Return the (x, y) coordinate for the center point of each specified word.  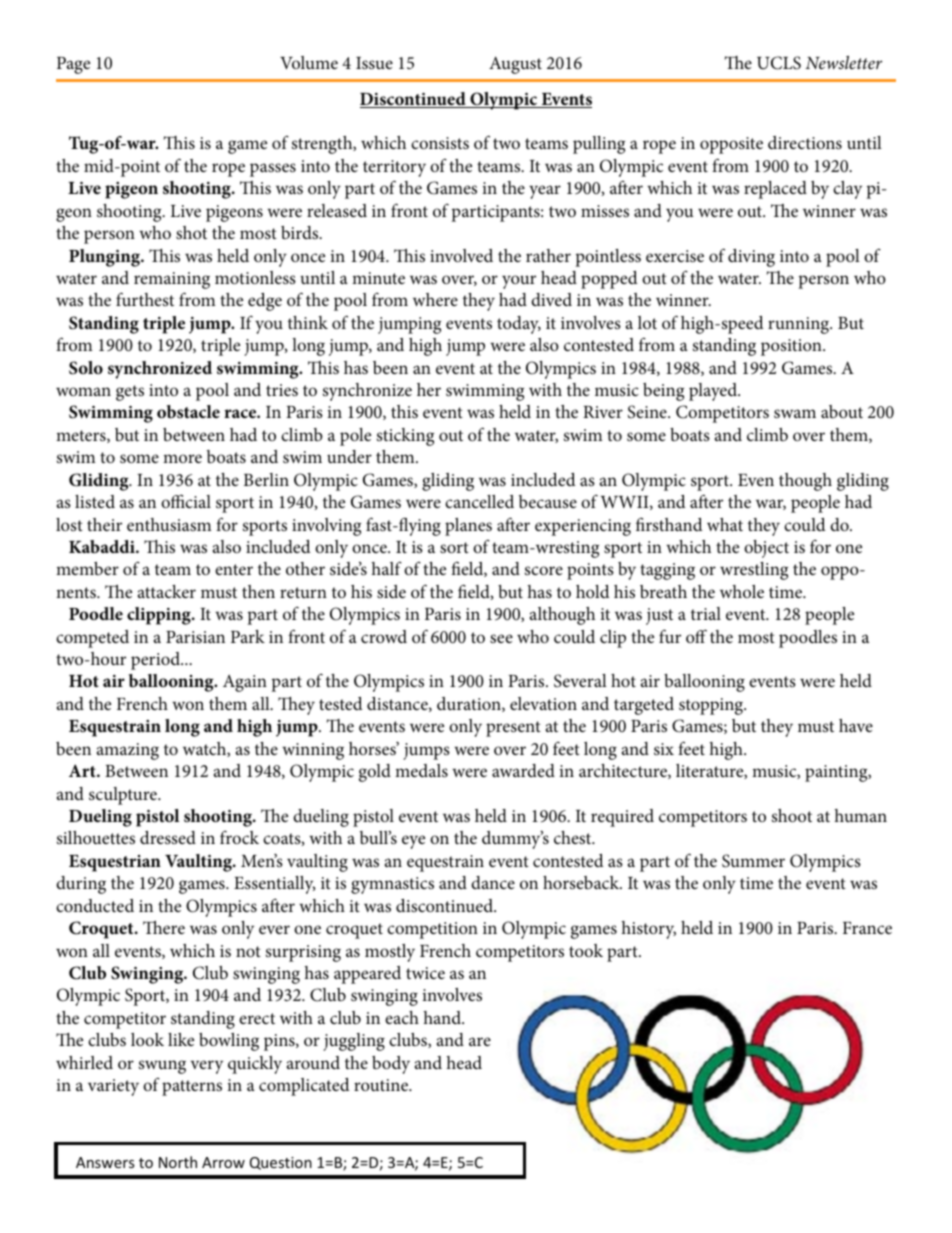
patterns (192, 1088)
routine (382, 1085)
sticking (405, 437)
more (182, 458)
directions (805, 143)
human (860, 815)
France (867, 928)
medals (421, 771)
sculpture (124, 796)
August (515, 65)
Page (73, 65)
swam (795, 413)
